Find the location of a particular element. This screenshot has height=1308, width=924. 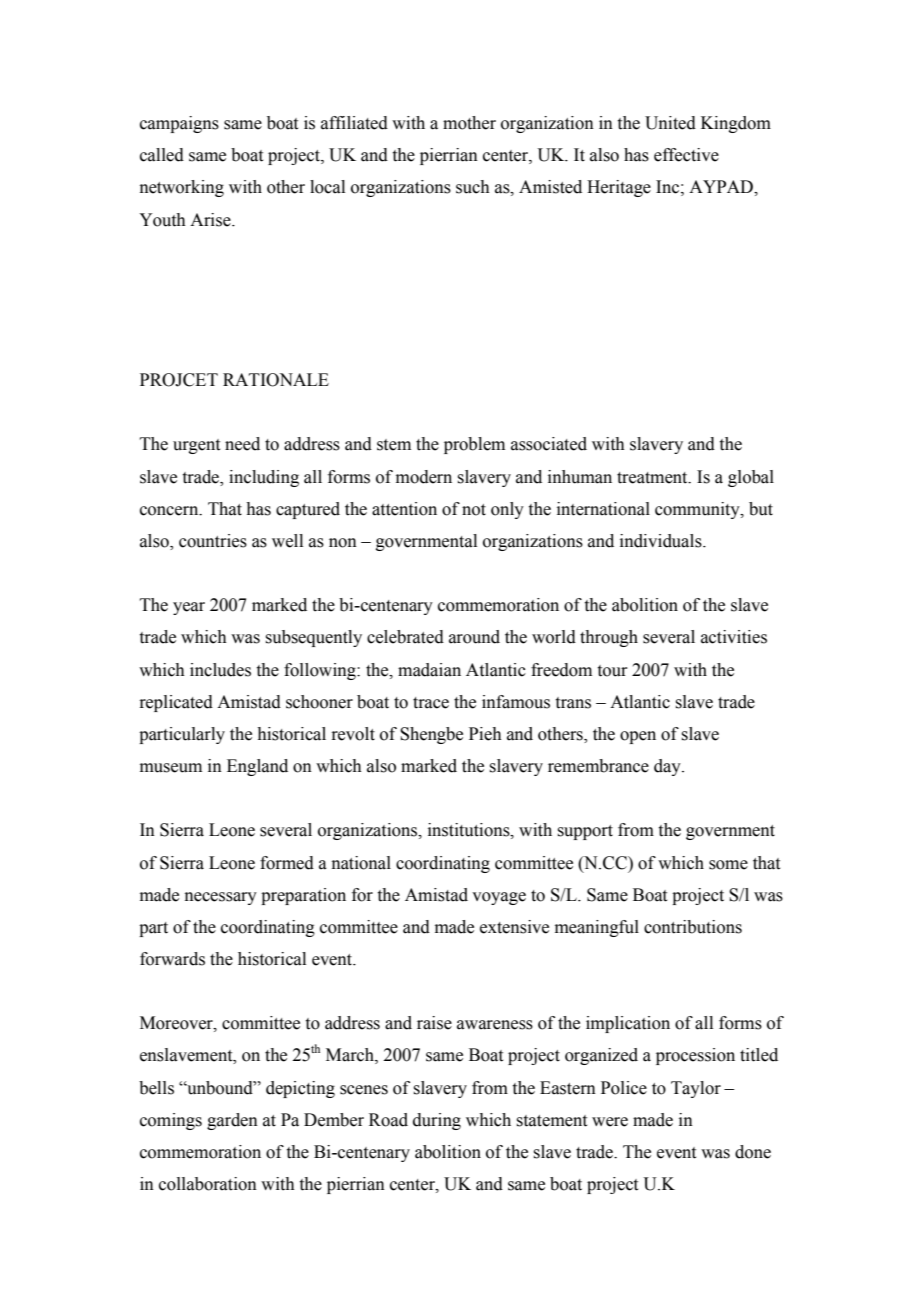

such is located at coordinates (473, 187).
